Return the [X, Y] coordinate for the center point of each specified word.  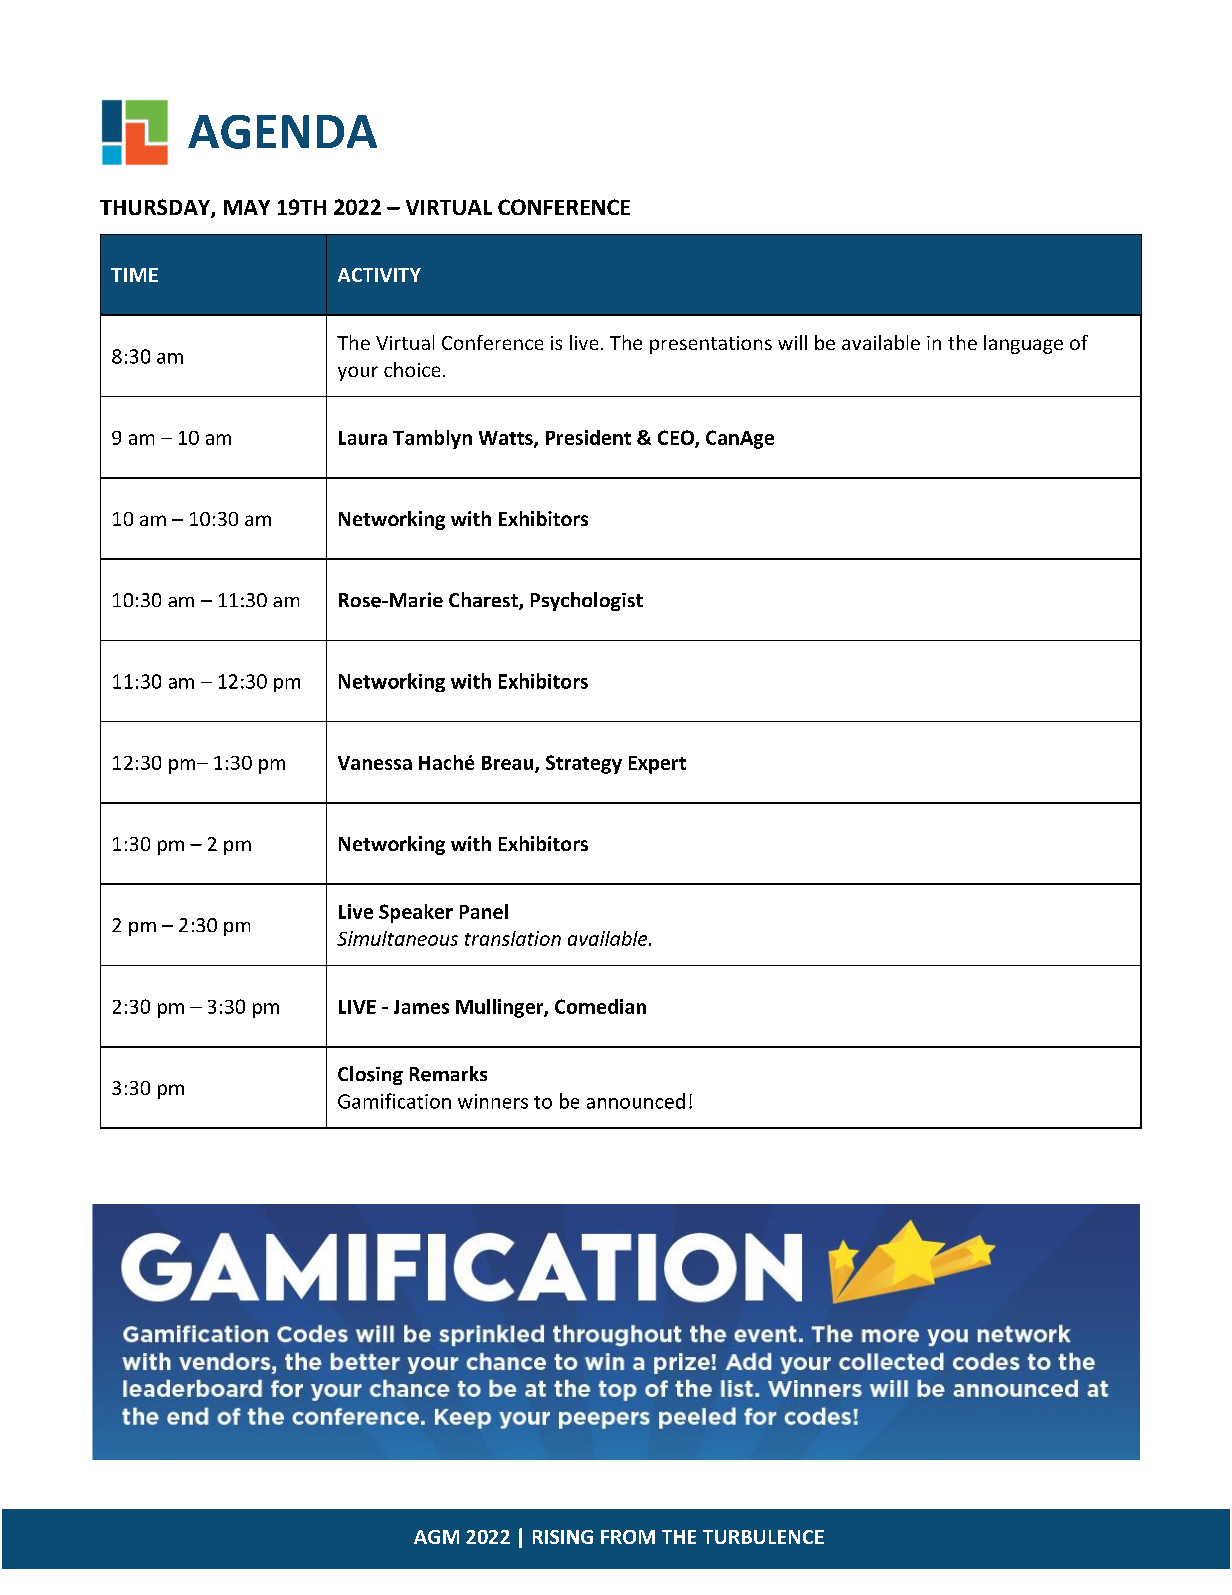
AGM [436, 1537]
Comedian [600, 1006]
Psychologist [587, 601]
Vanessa [375, 763]
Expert [657, 765]
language [1023, 344]
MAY [247, 207]
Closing [370, 1075]
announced [636, 1101]
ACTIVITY [379, 275]
